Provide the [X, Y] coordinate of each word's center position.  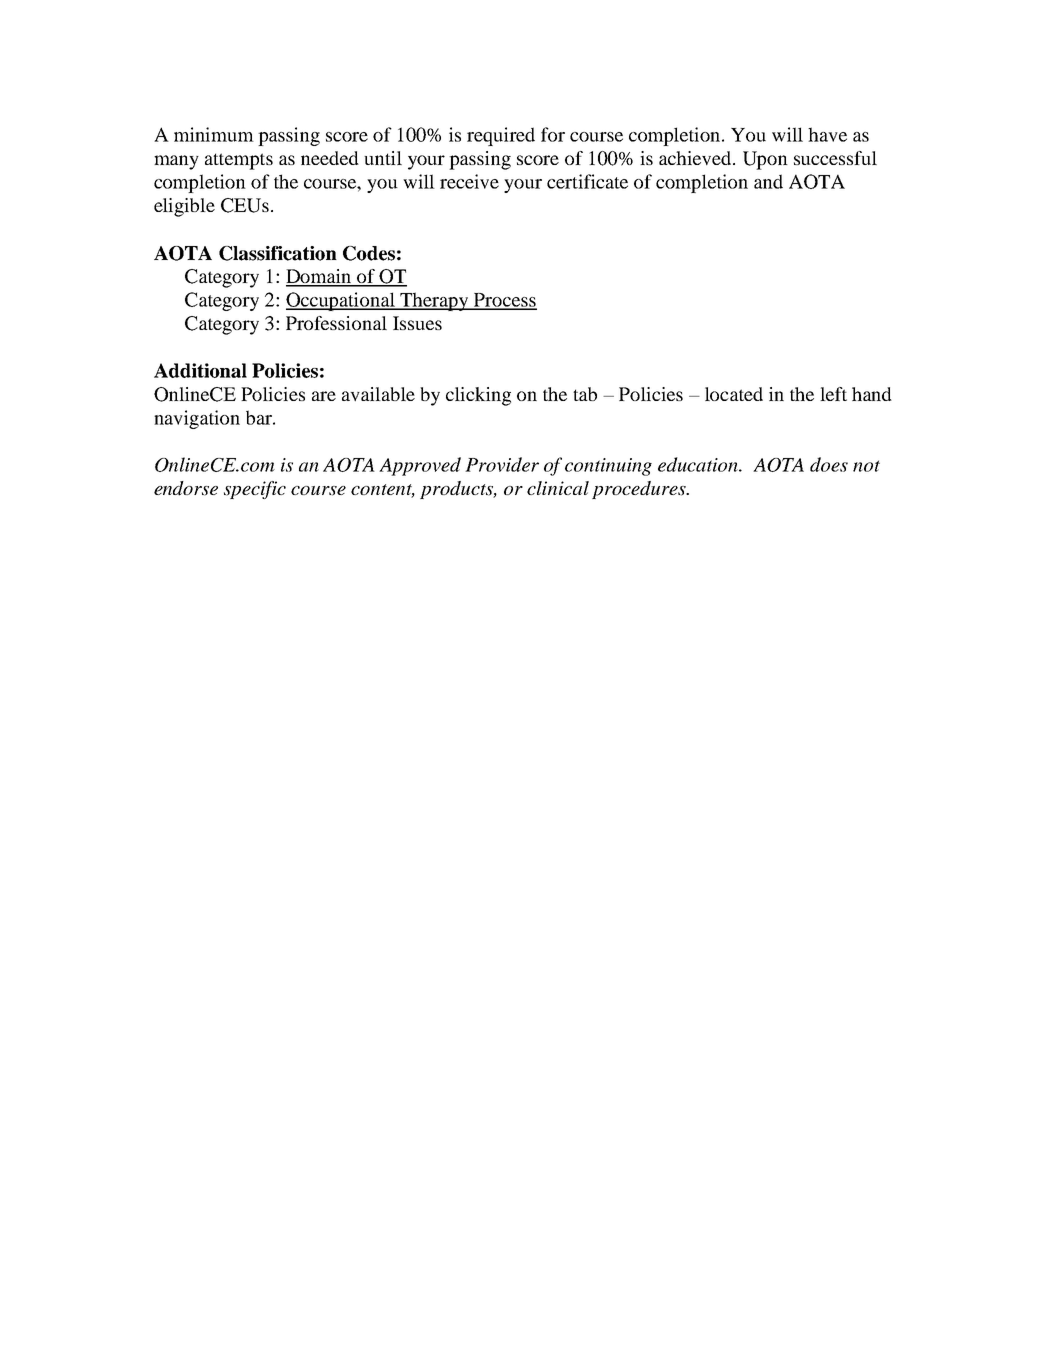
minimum [214, 134]
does [829, 464]
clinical [558, 488]
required [501, 136]
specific [255, 490]
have [827, 134]
